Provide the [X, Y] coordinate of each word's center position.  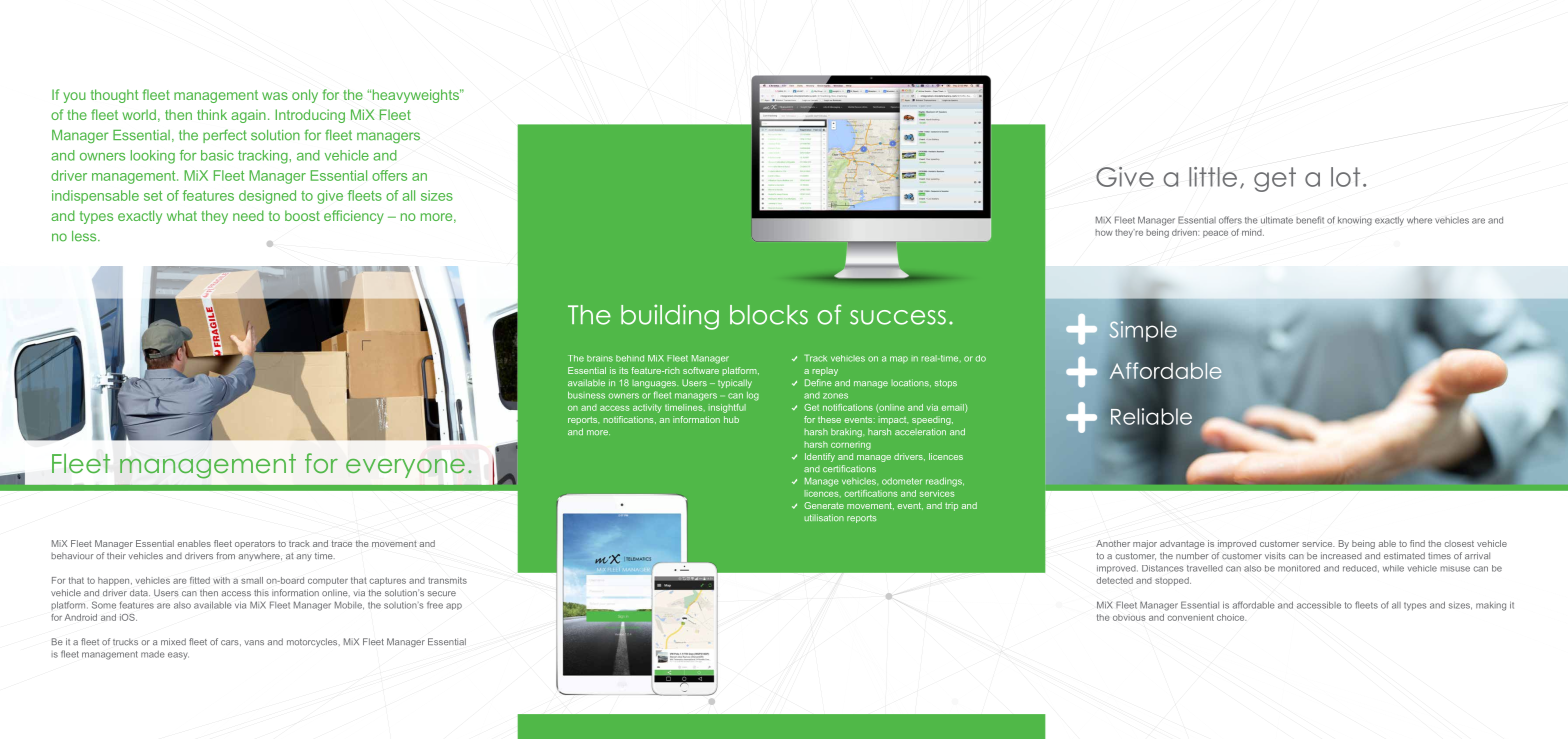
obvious [1129, 617]
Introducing [310, 116]
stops [946, 384]
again [248, 116]
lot [1345, 177]
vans [254, 642]
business [586, 395]
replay [825, 371]
